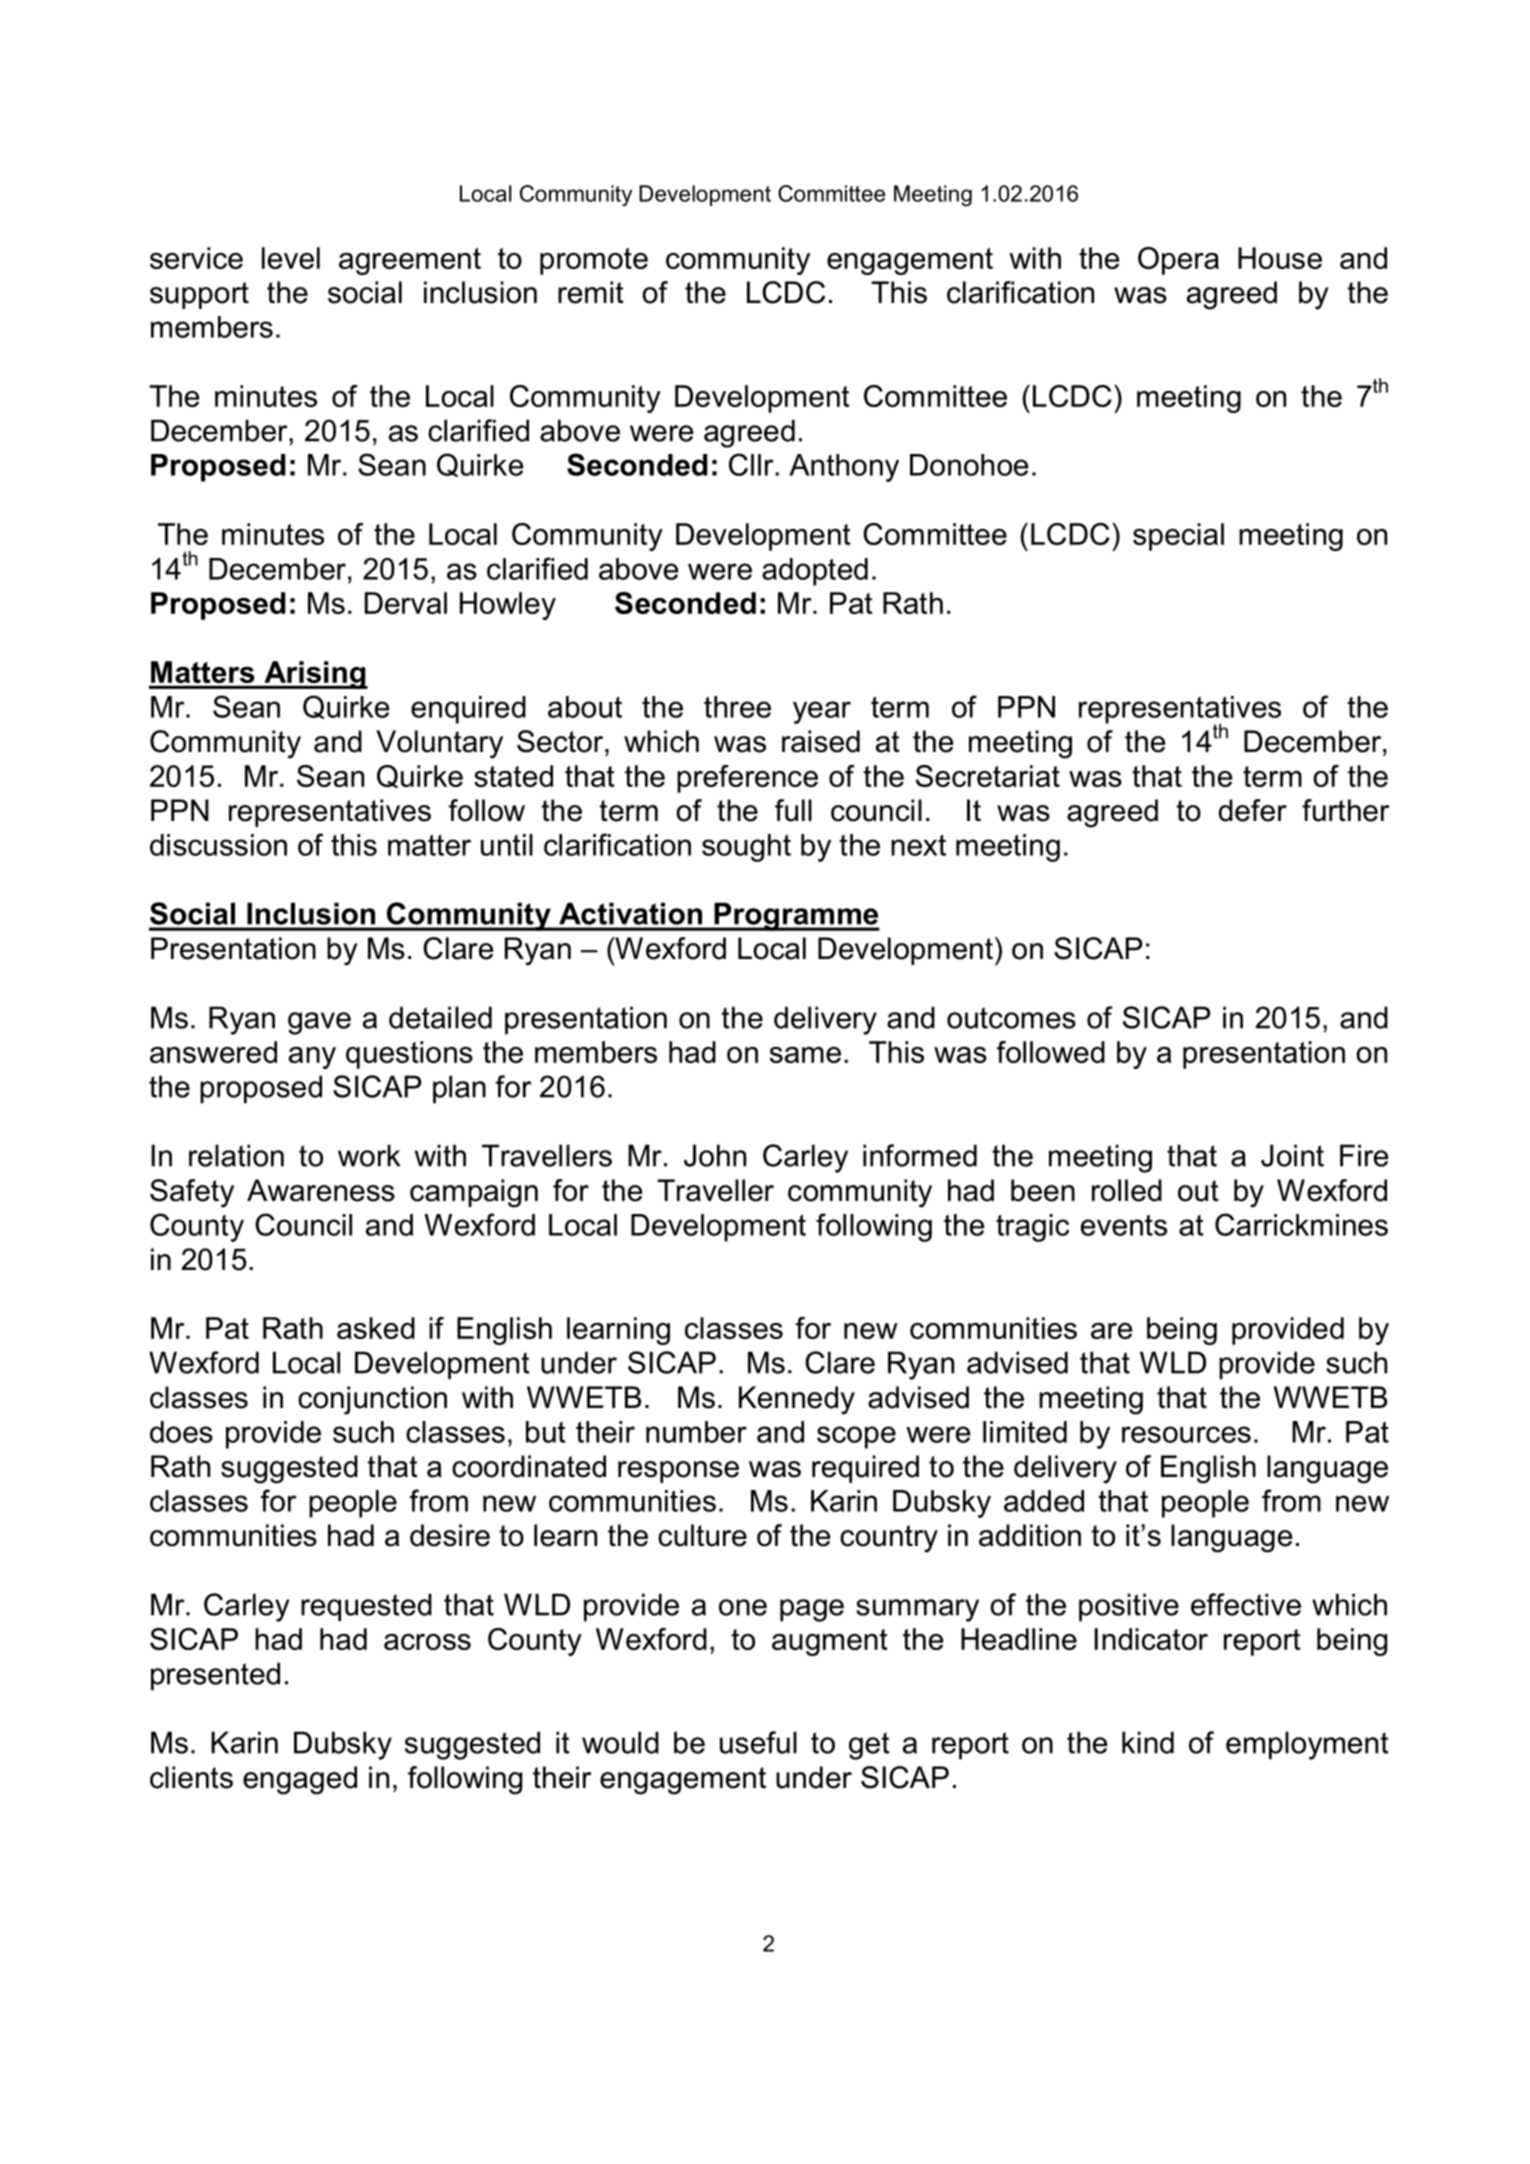 The height and width of the image is (2164, 1530). Describe the element at coordinates (715, 1155) in the image. I see `John` at that location.
